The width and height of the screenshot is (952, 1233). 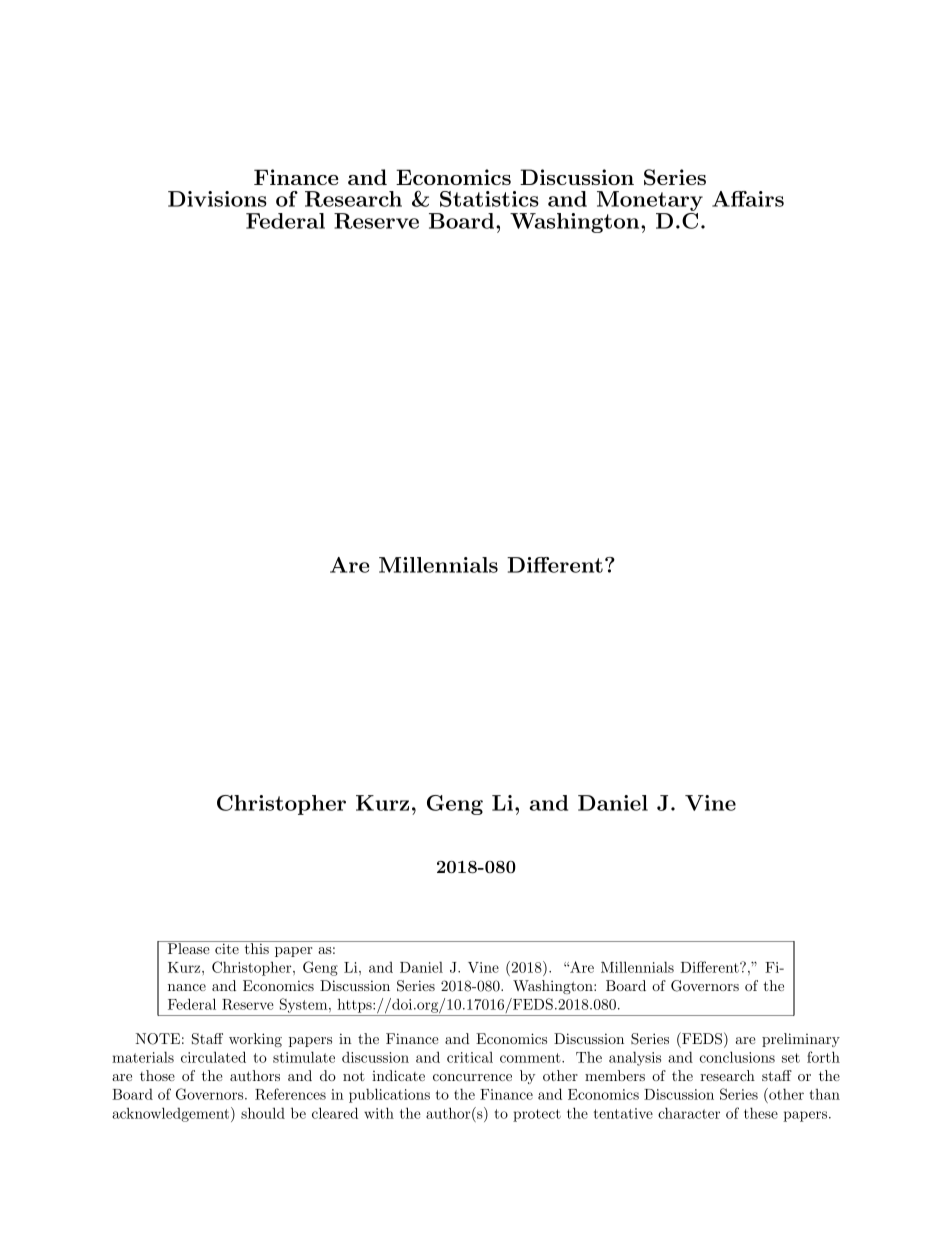 I want to click on Please, so click(x=188, y=947).
